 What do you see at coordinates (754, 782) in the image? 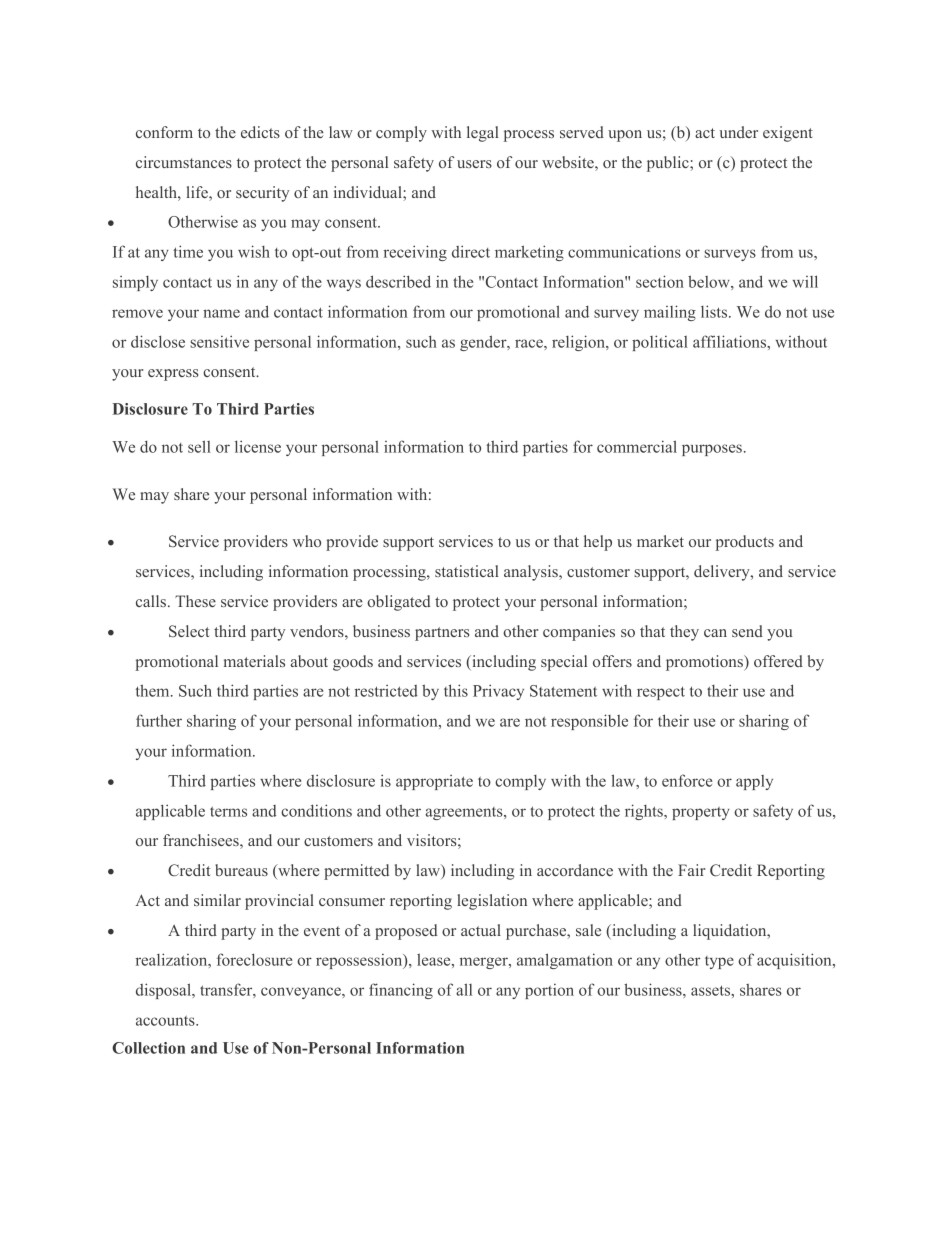
I see `apply` at bounding box center [754, 782].
